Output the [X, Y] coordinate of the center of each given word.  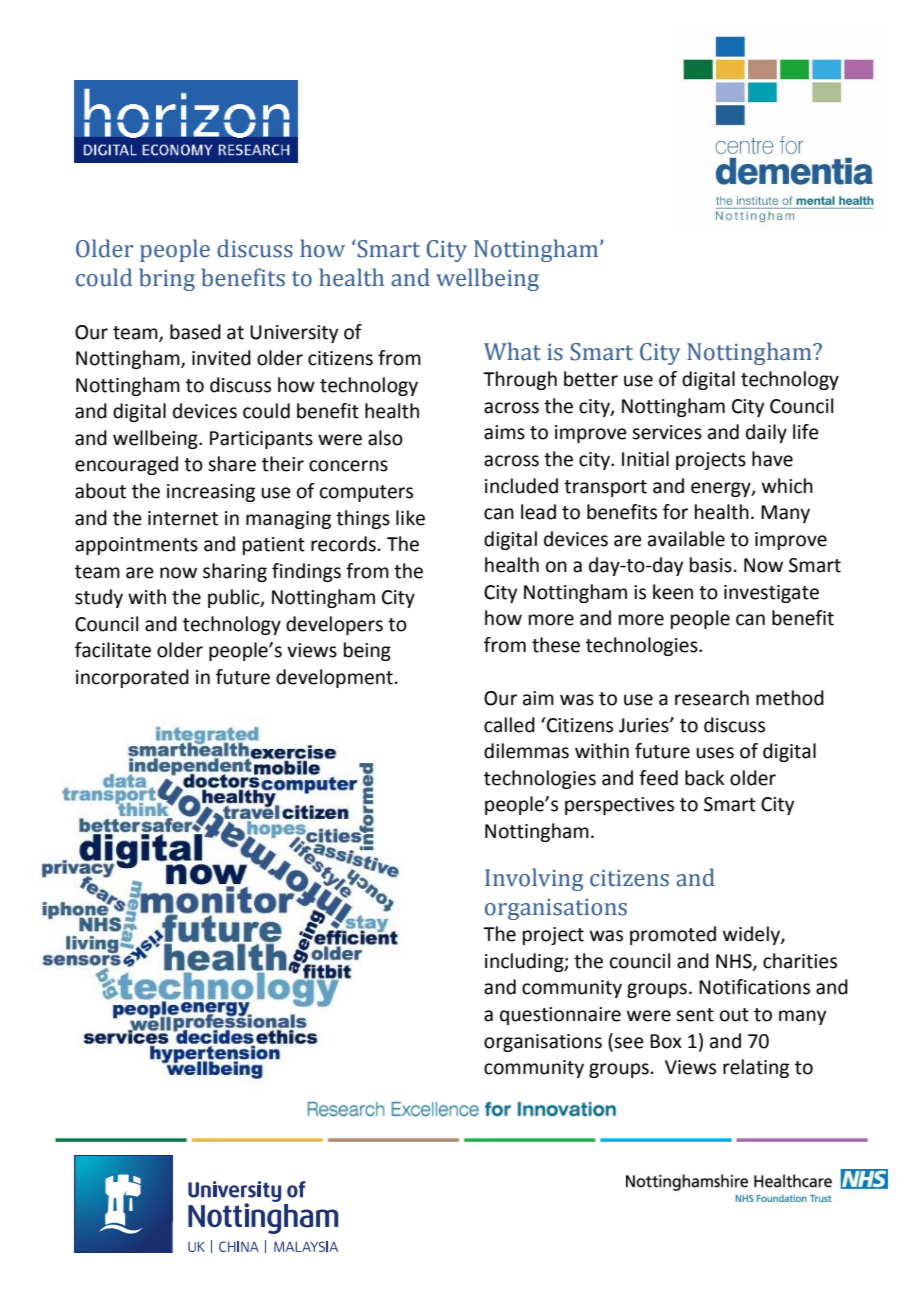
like [410, 518]
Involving [534, 879]
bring [167, 279]
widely [752, 935]
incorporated [132, 678]
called [509, 725]
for [675, 512]
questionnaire [560, 1016]
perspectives [619, 806]
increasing [211, 493]
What [512, 351]
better [591, 379]
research [712, 698]
